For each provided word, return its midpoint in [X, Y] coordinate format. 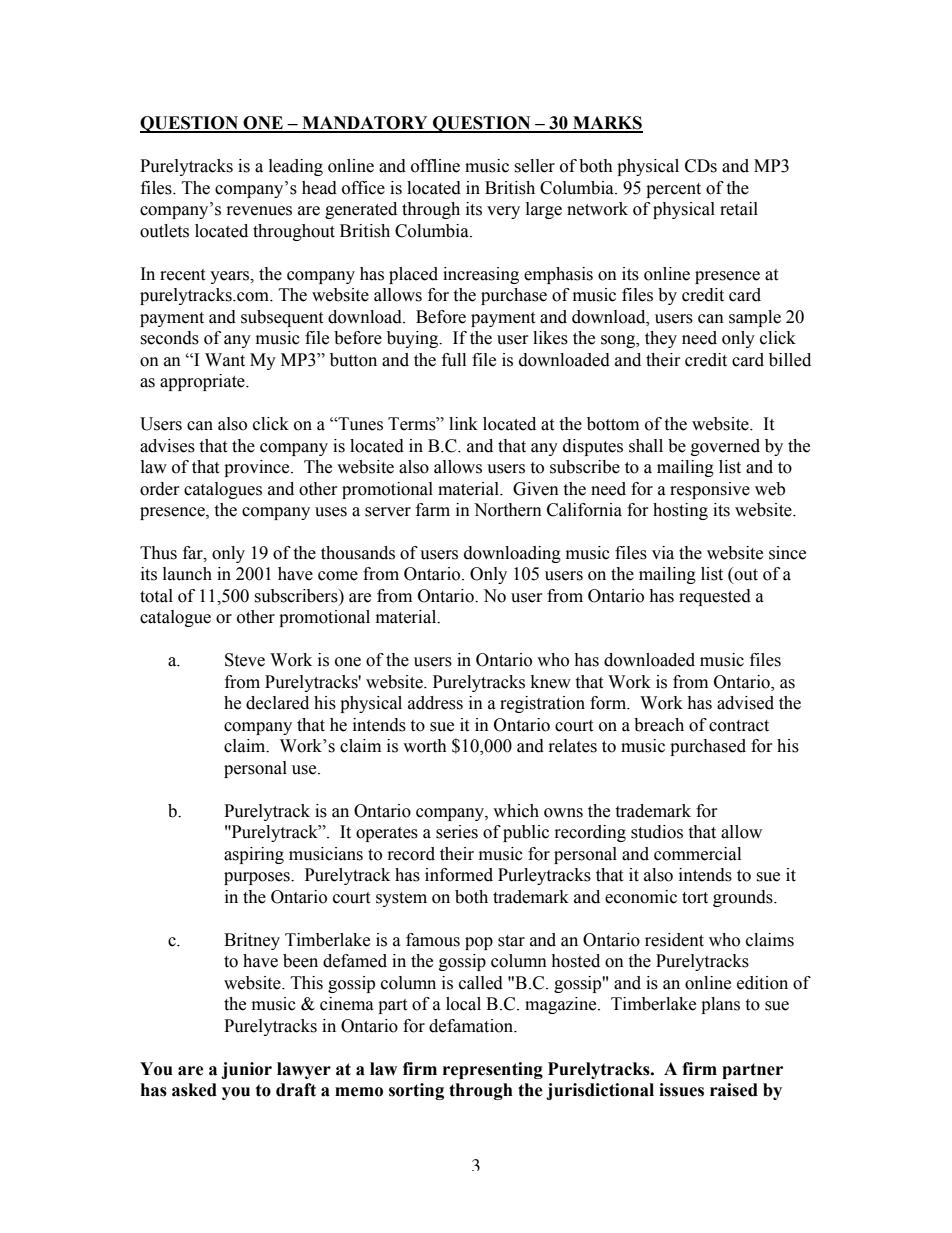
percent [673, 190]
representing [493, 1070]
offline [435, 166]
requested [715, 597]
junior [246, 1070]
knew [551, 682]
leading [296, 167]
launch [187, 574]
